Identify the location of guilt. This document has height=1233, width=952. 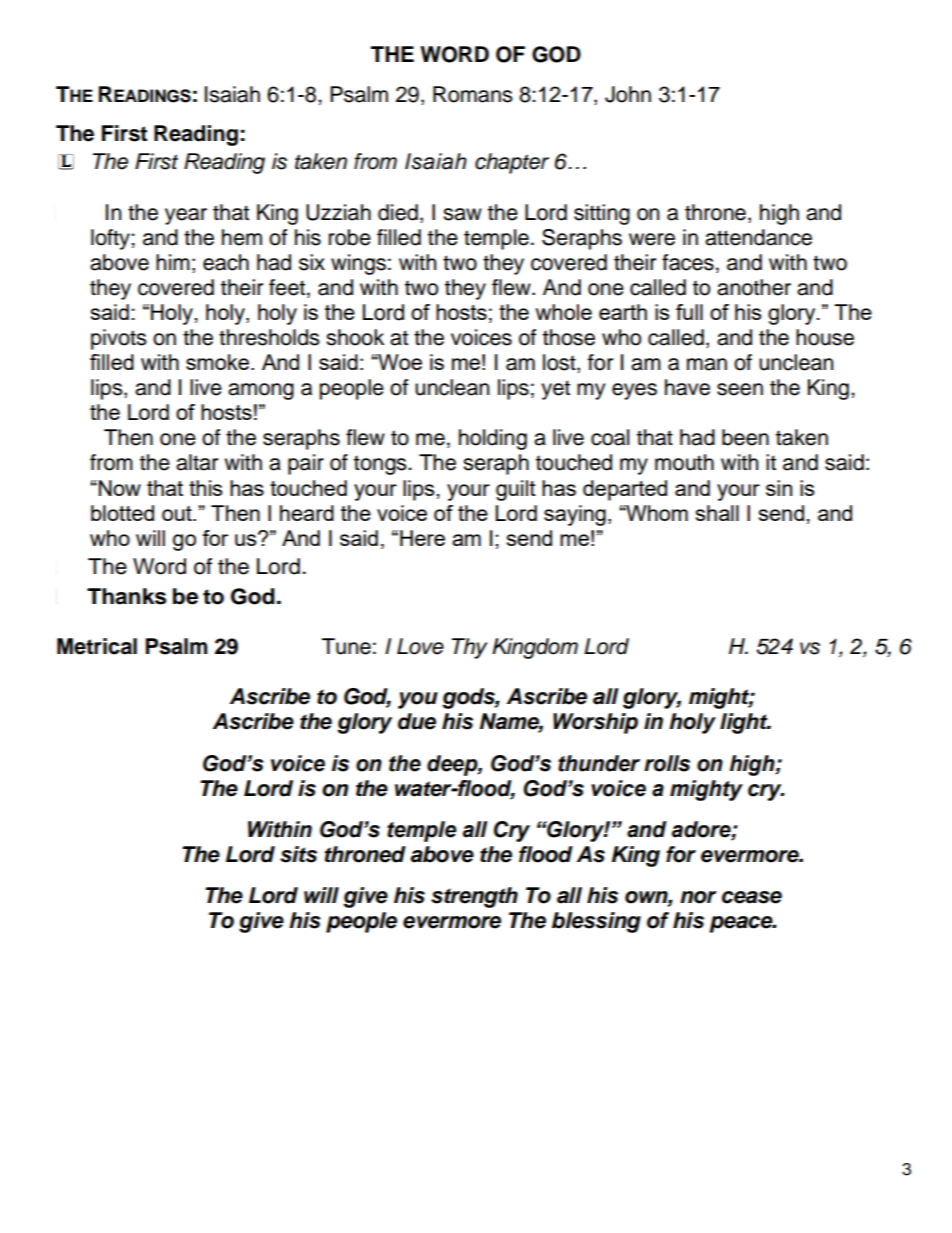
(516, 490).
